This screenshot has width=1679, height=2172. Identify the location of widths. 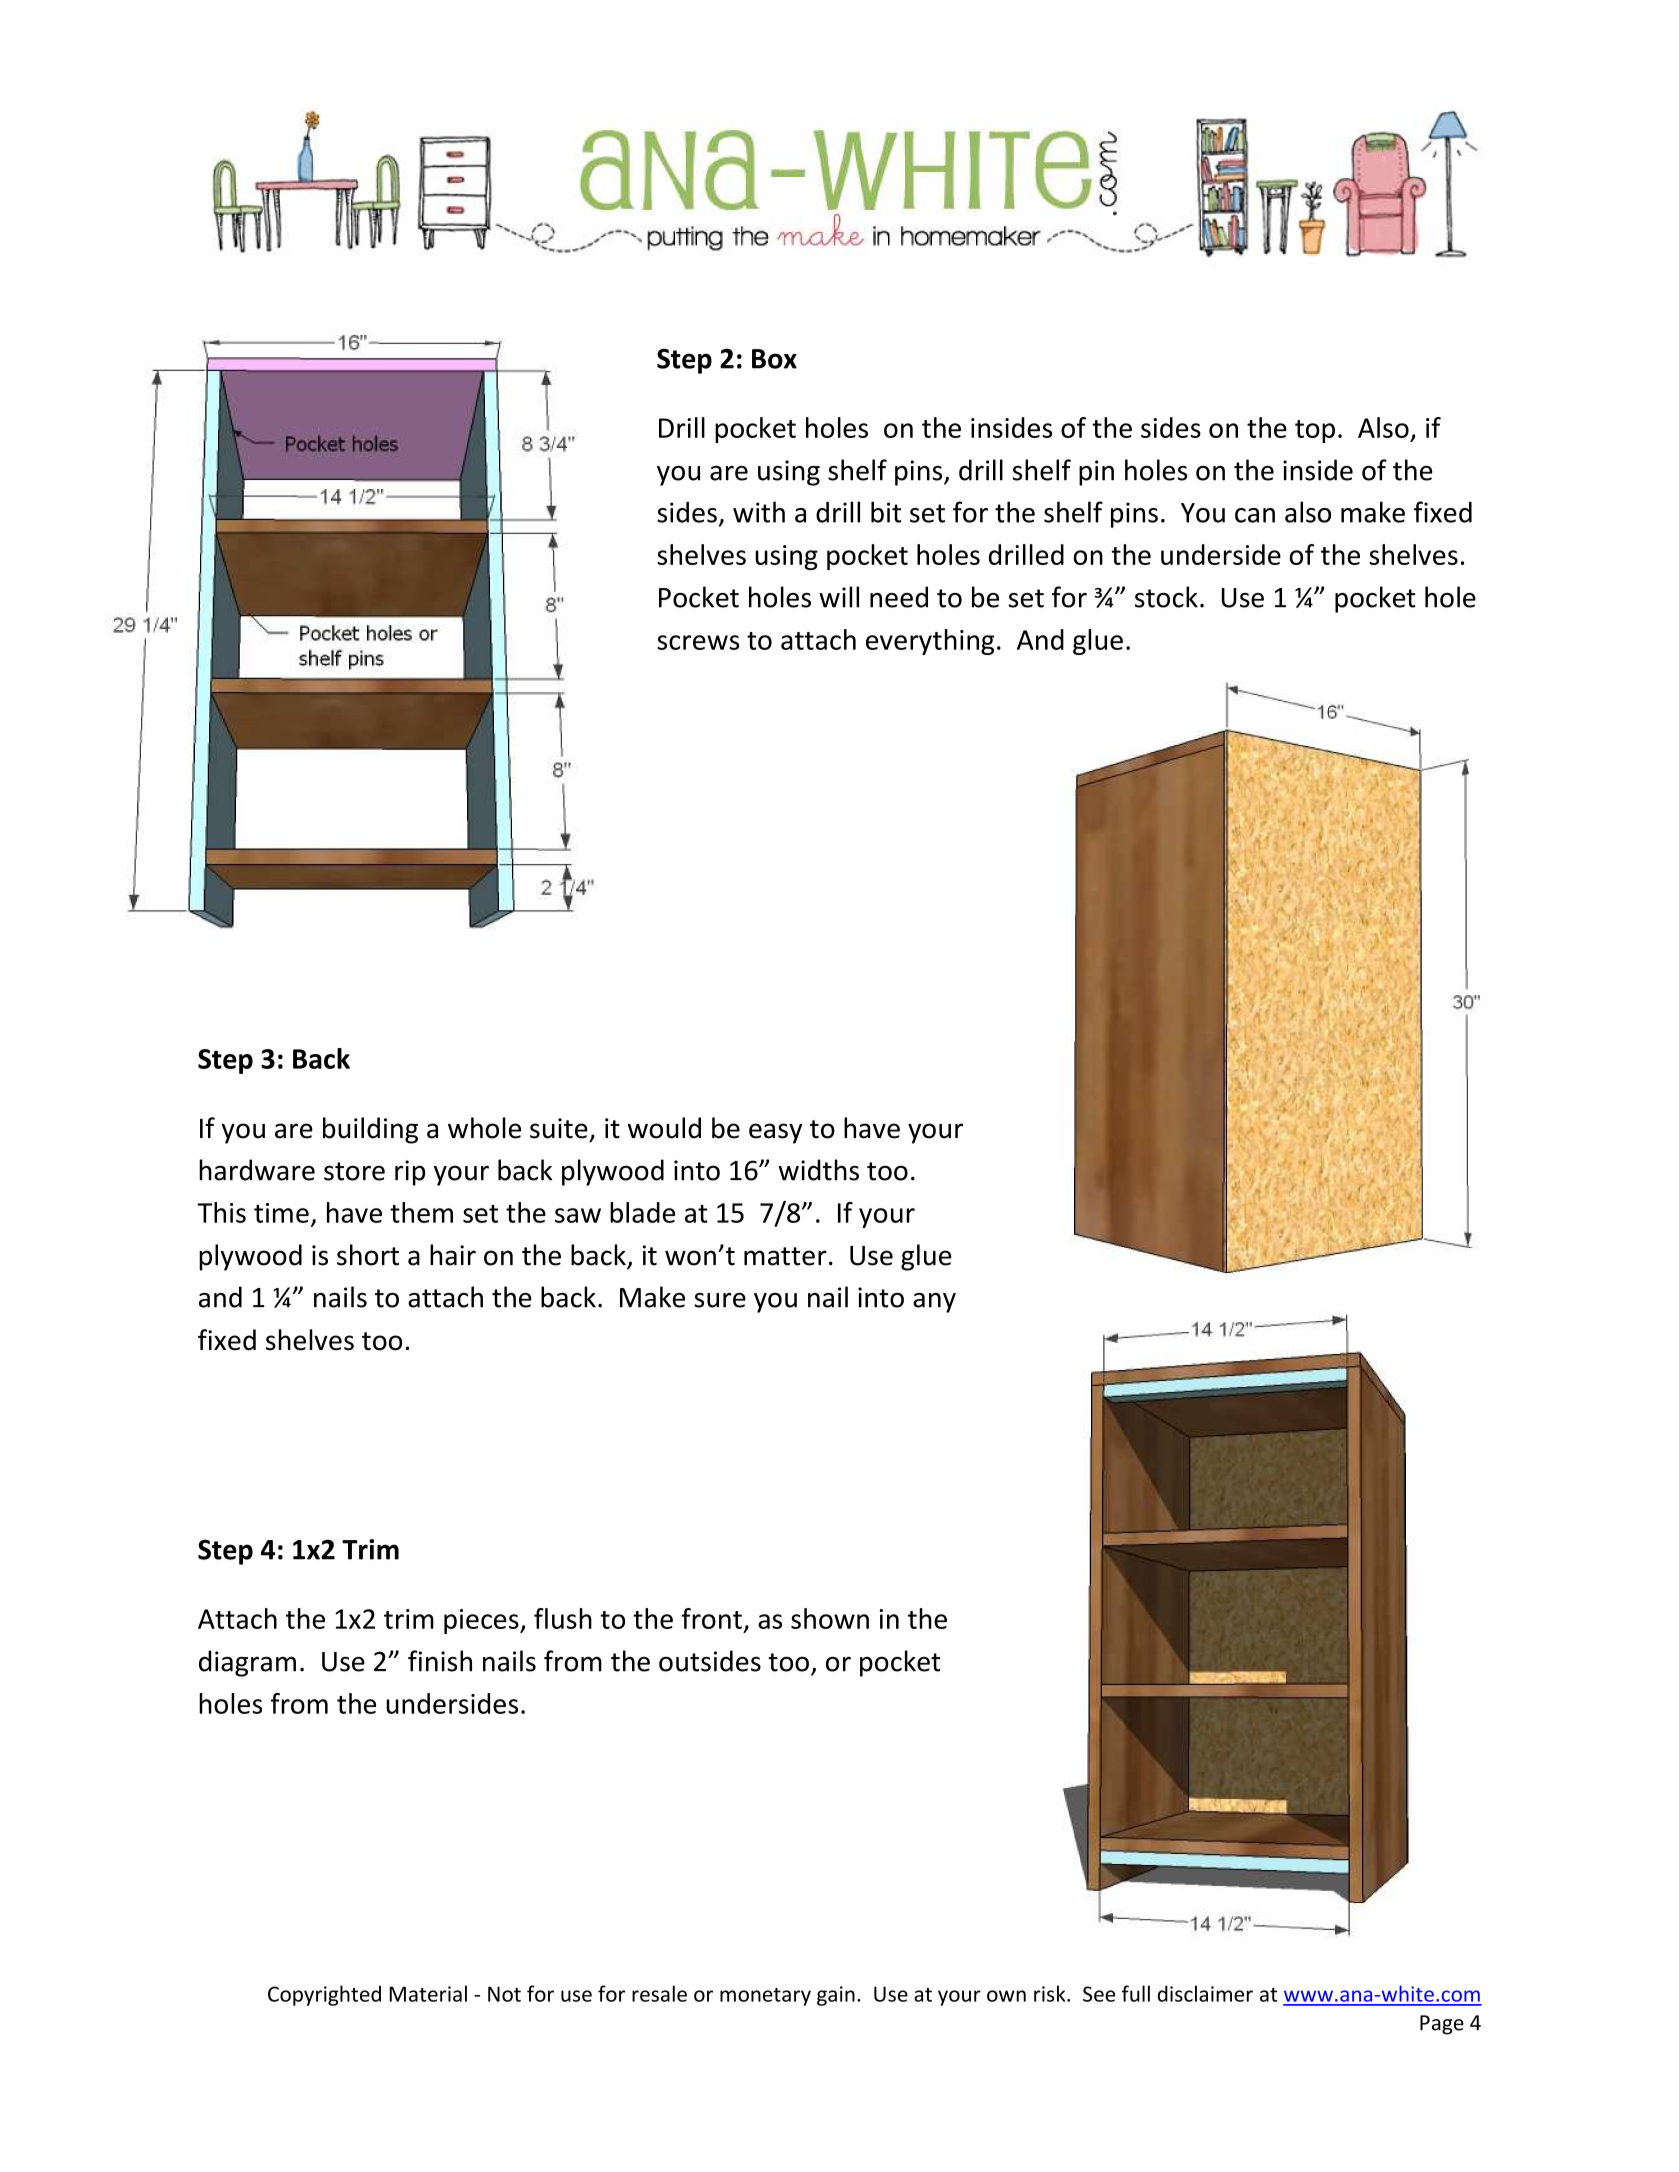
(818, 1170).
